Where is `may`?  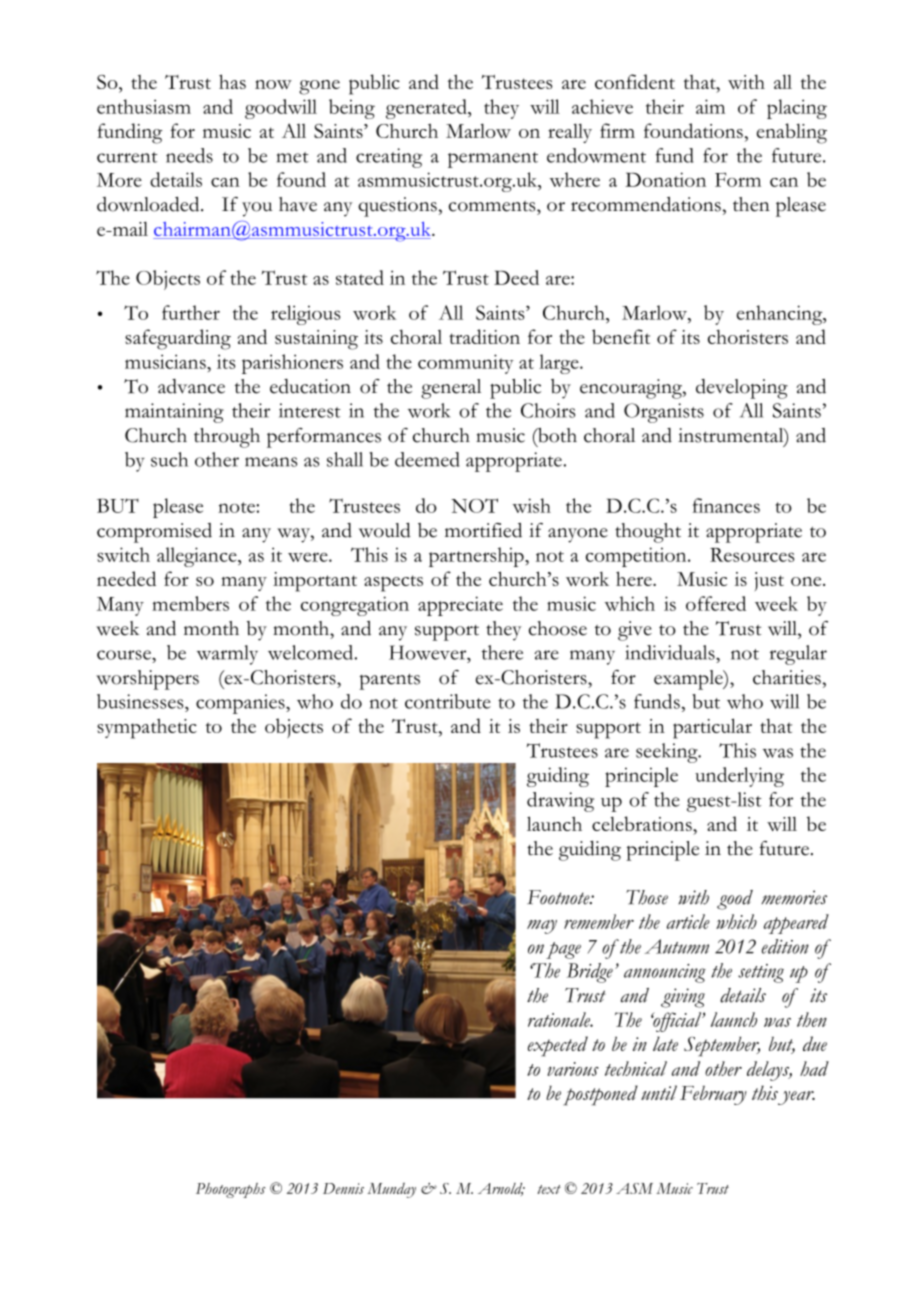 may is located at coordinates (542, 927).
